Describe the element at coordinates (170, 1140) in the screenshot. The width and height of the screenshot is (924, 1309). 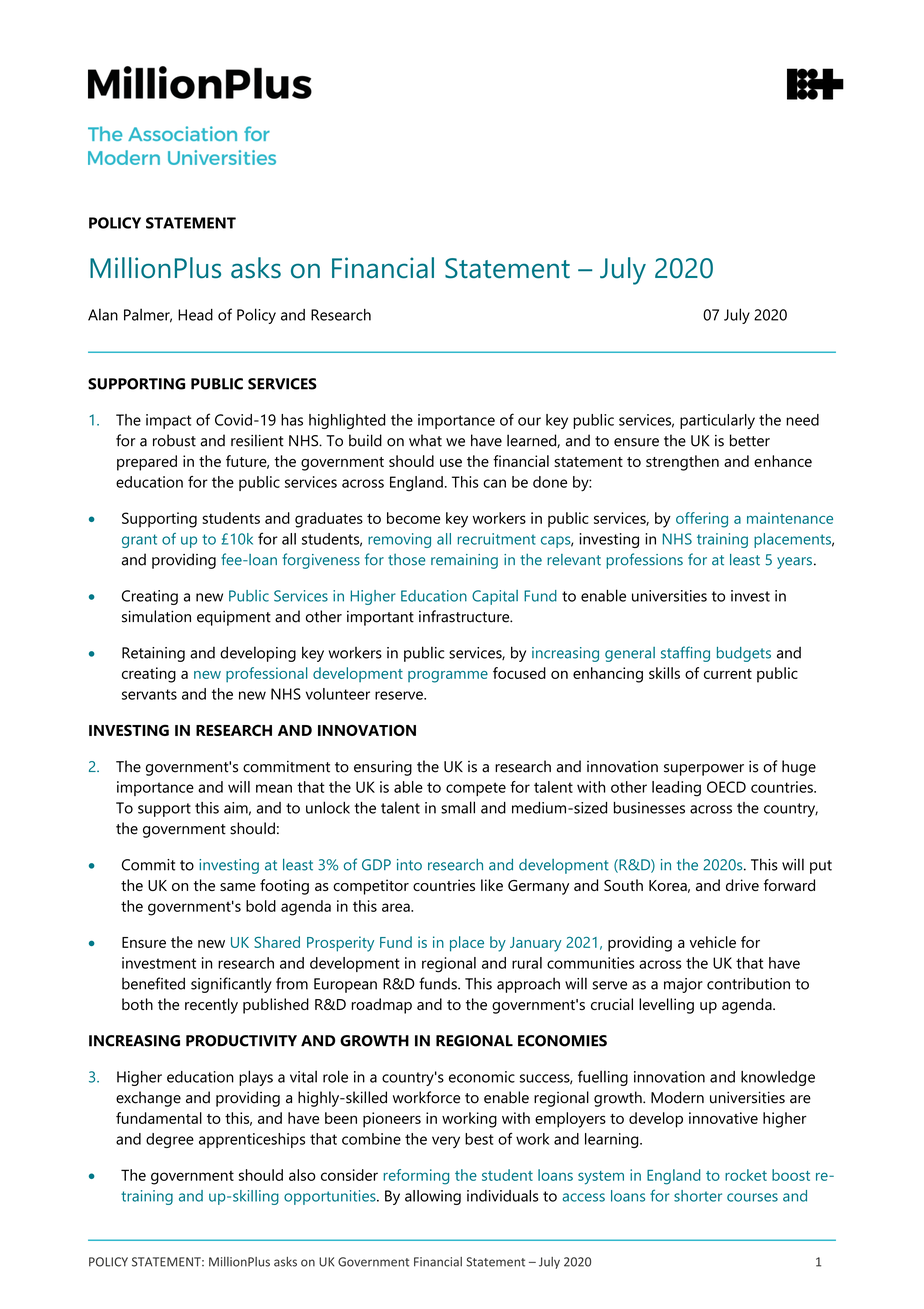
I see `degree` at that location.
